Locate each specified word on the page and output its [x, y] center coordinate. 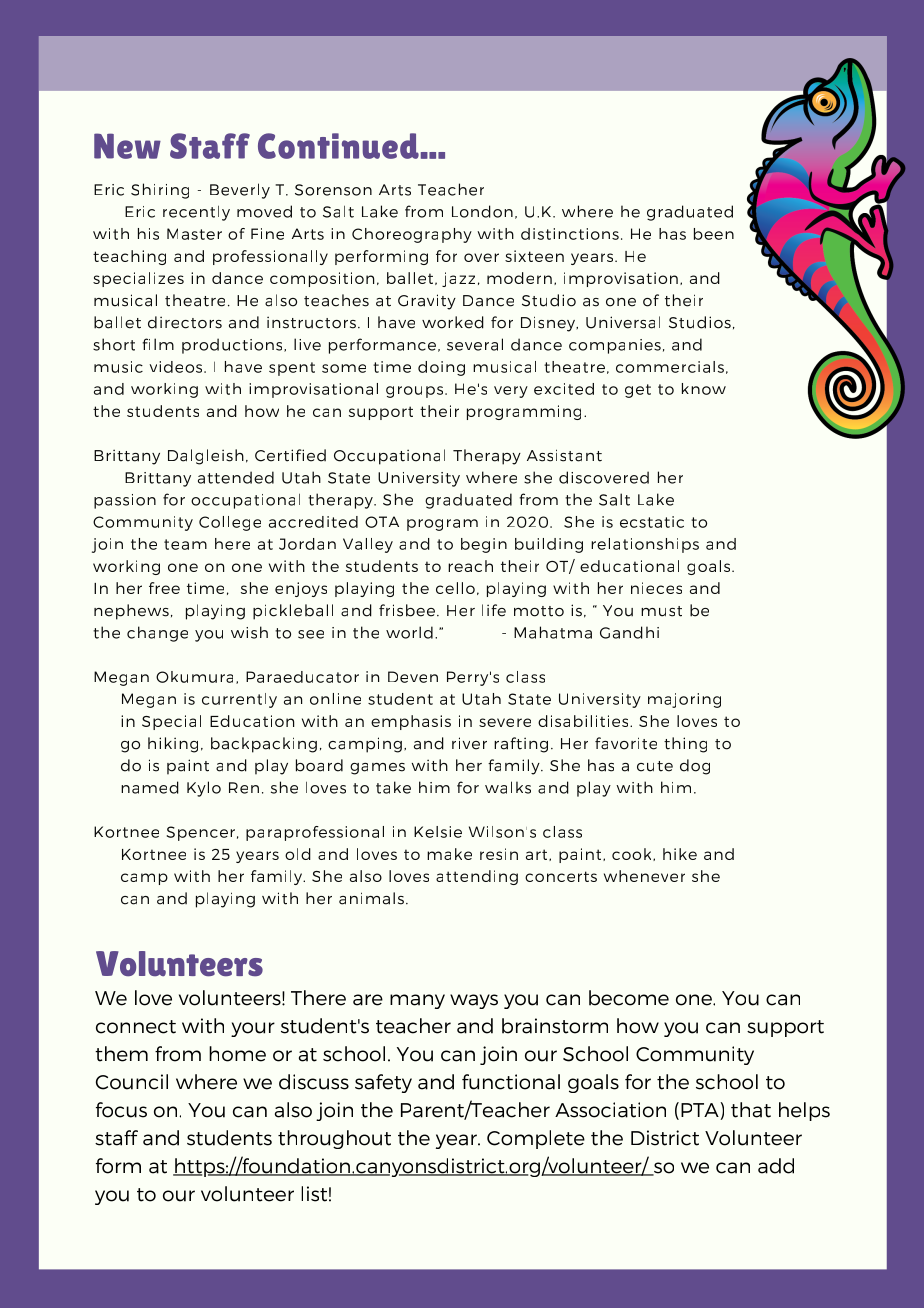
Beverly [240, 191]
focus [121, 1110]
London [482, 211]
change [157, 634]
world [409, 632]
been [714, 234]
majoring [684, 700]
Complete [536, 1139]
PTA [701, 1111]
